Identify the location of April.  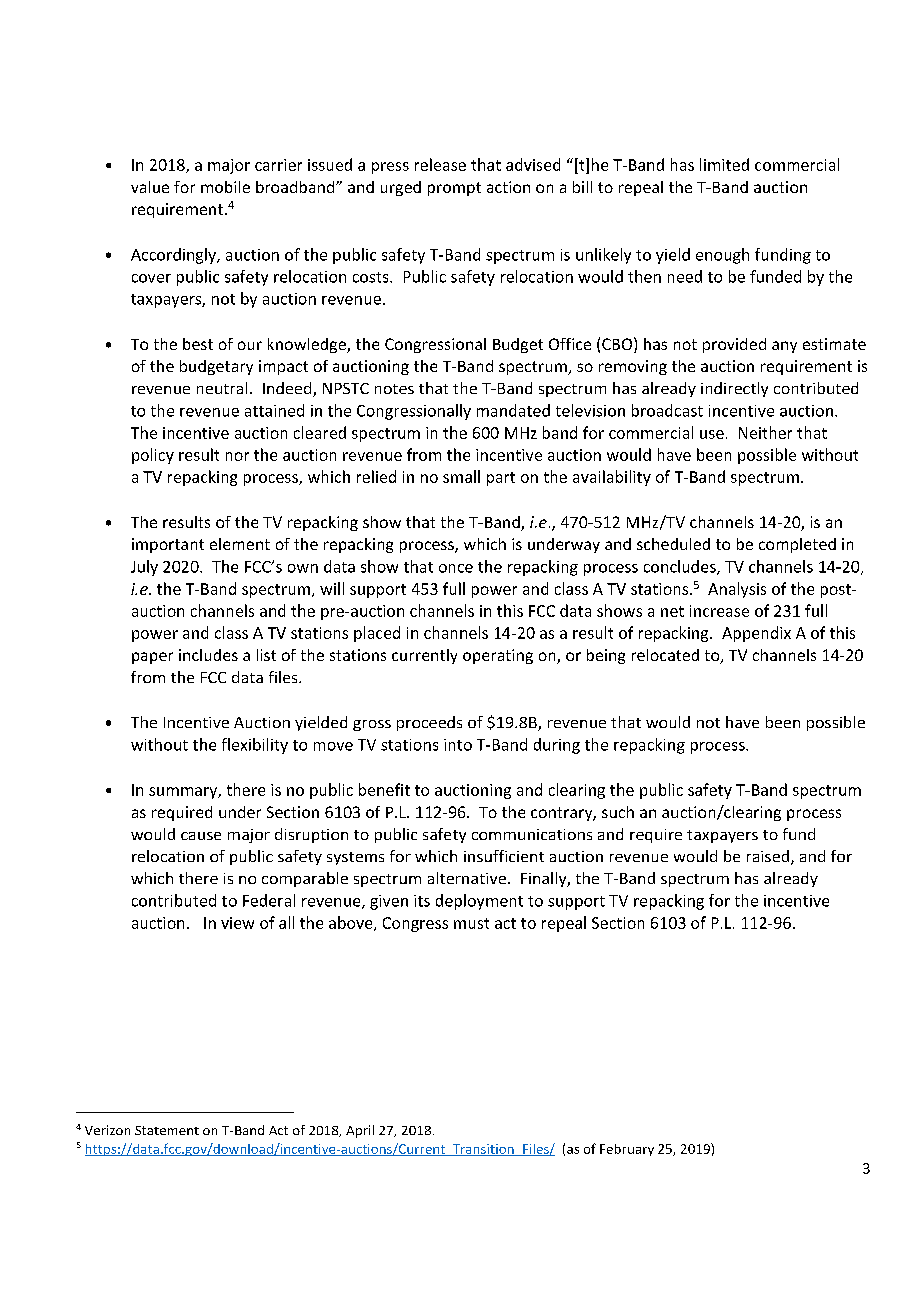
(360, 1131).
